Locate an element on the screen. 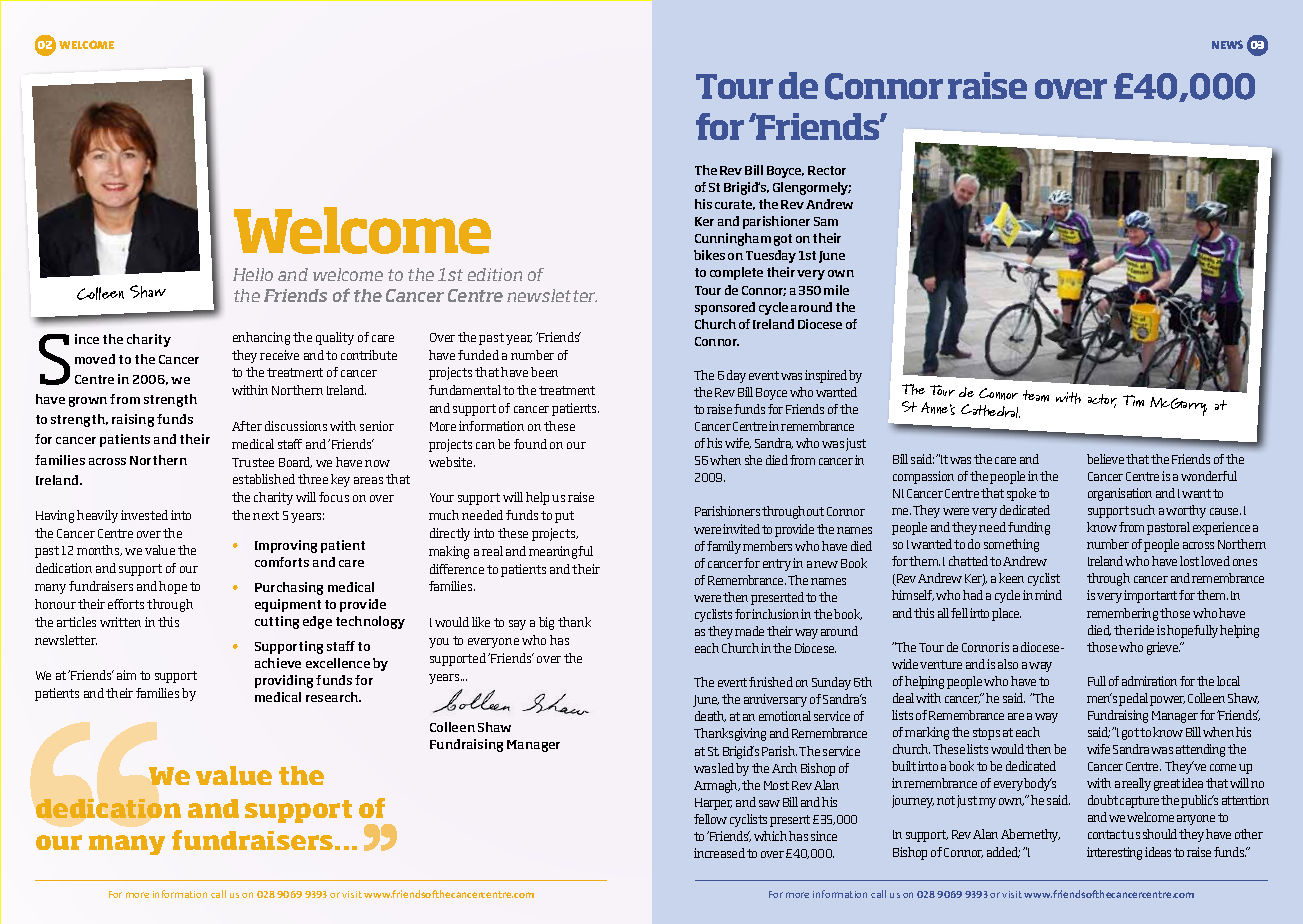 The image size is (1303, 924). put is located at coordinates (564, 517).
